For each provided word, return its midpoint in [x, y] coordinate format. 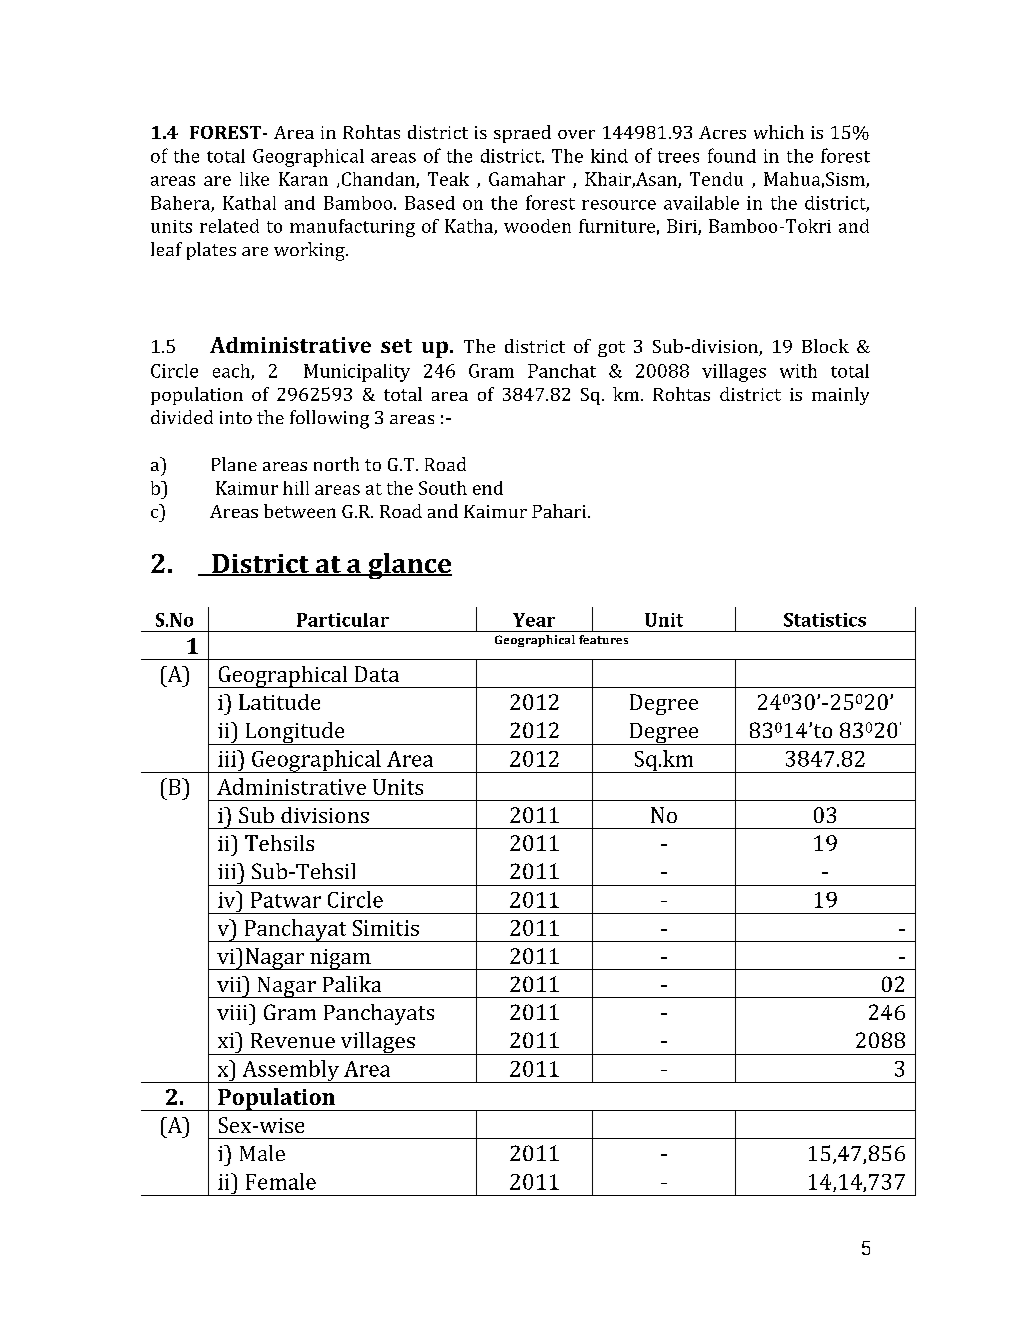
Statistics [825, 620]
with [798, 371]
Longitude [295, 733]
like [254, 179]
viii [233, 1012]
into [236, 417]
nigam [340, 959]
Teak [448, 179]
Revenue [293, 1040]
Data [377, 674]
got [611, 349]
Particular [343, 620]
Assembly [290, 1071]
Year [534, 620]
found [732, 155]
